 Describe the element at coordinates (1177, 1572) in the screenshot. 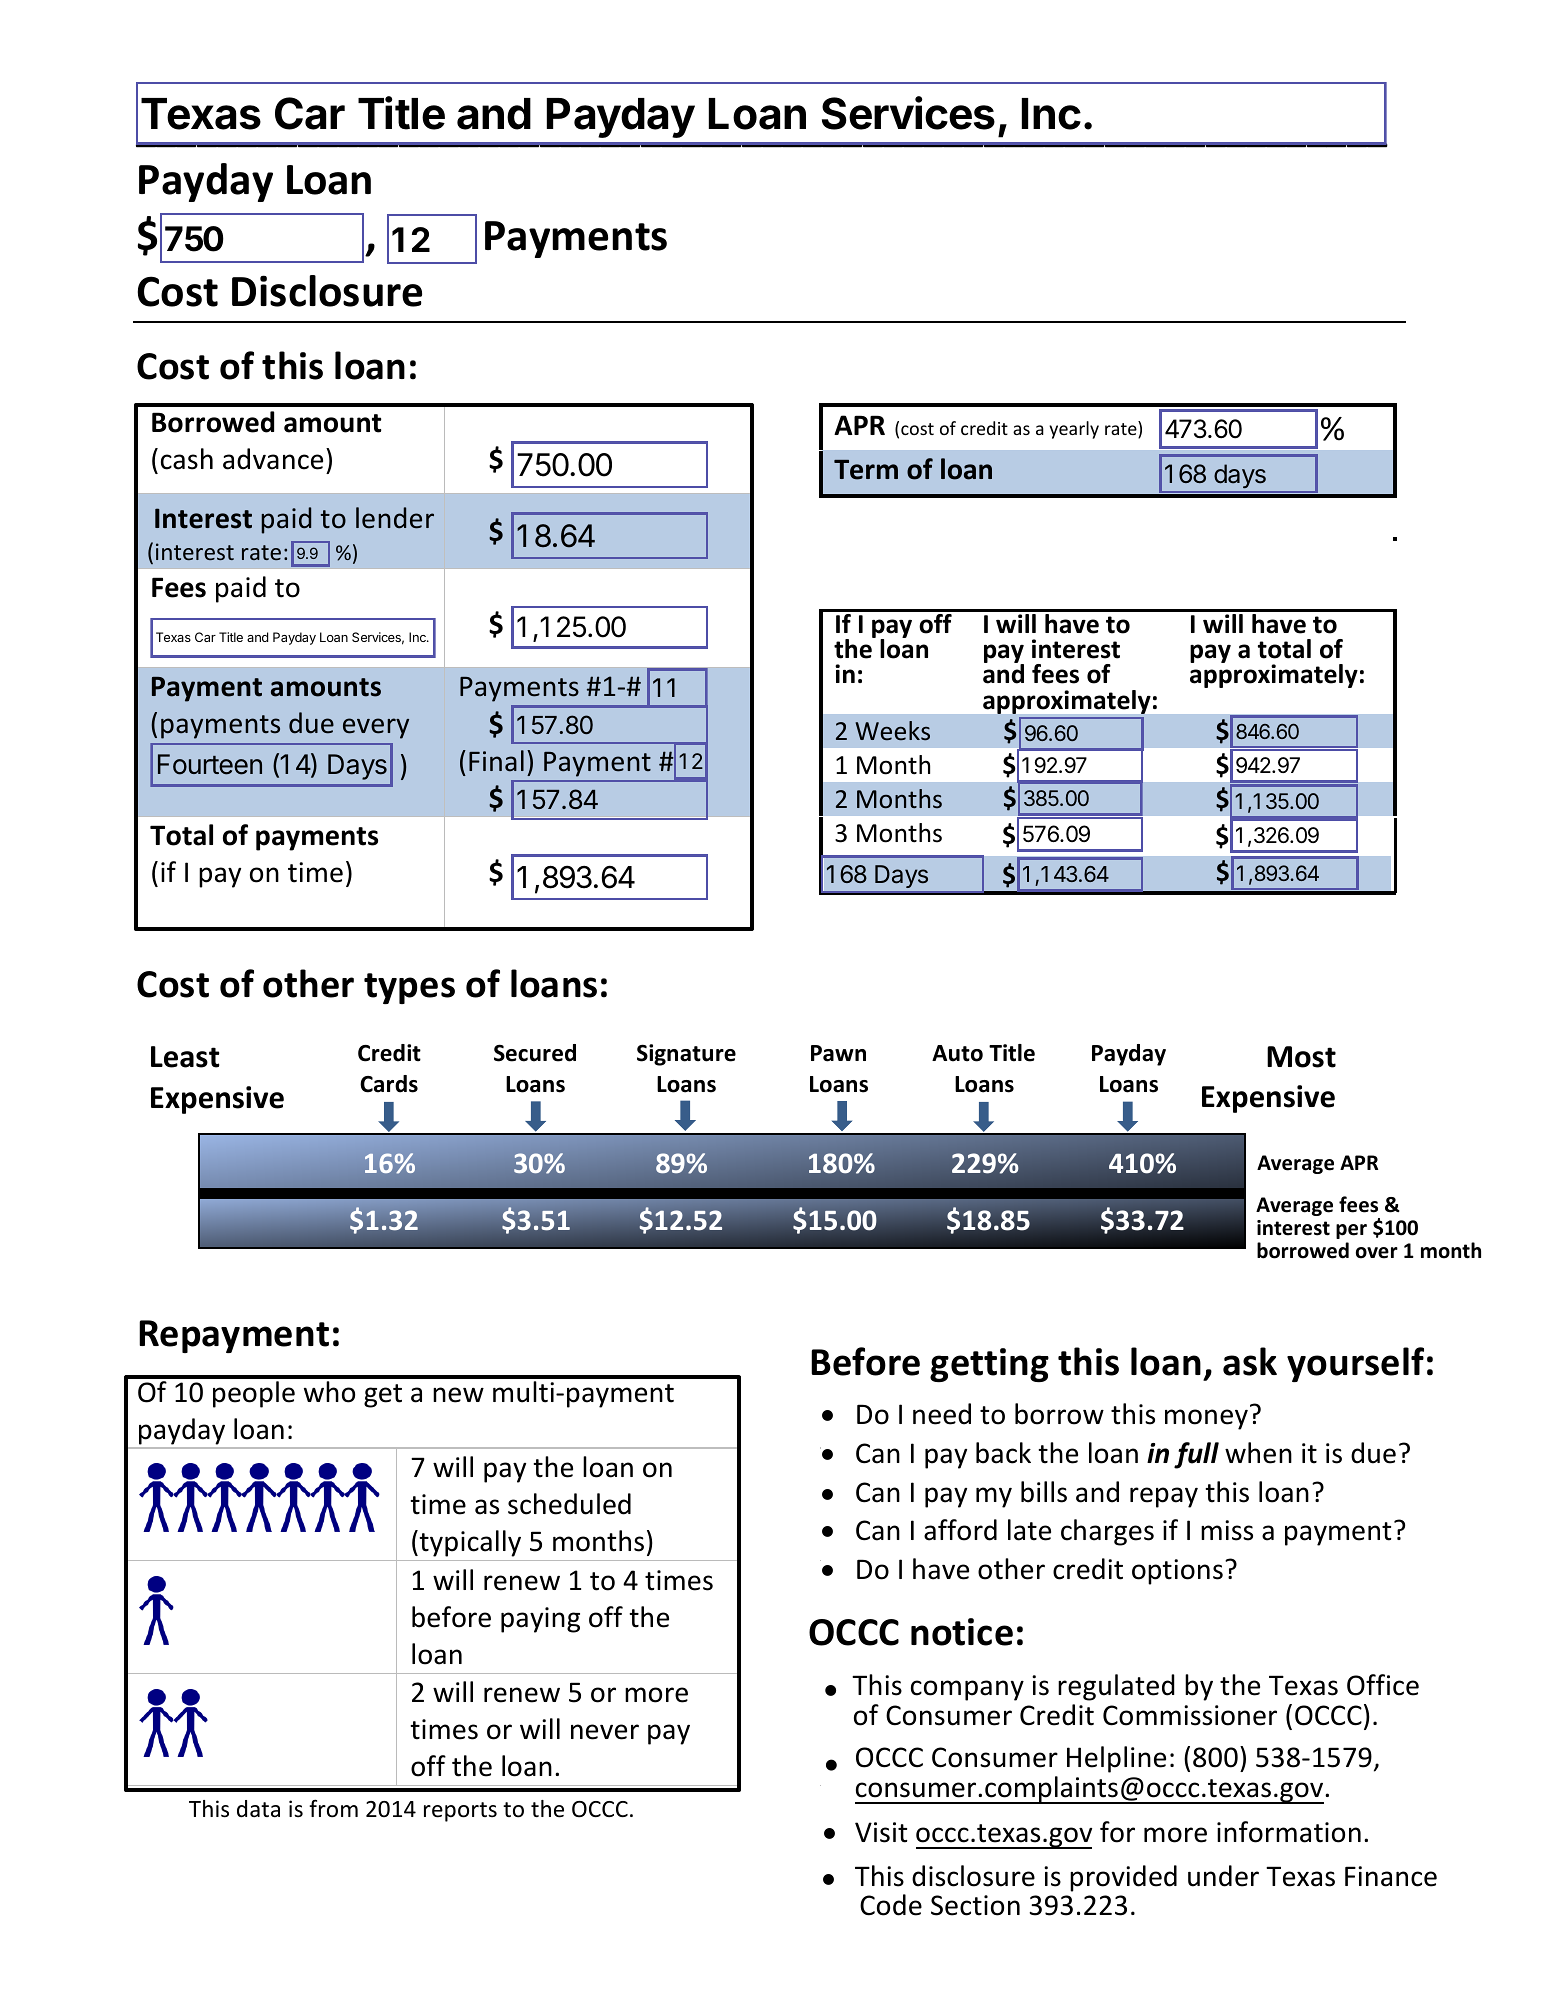

I see `options` at that location.
